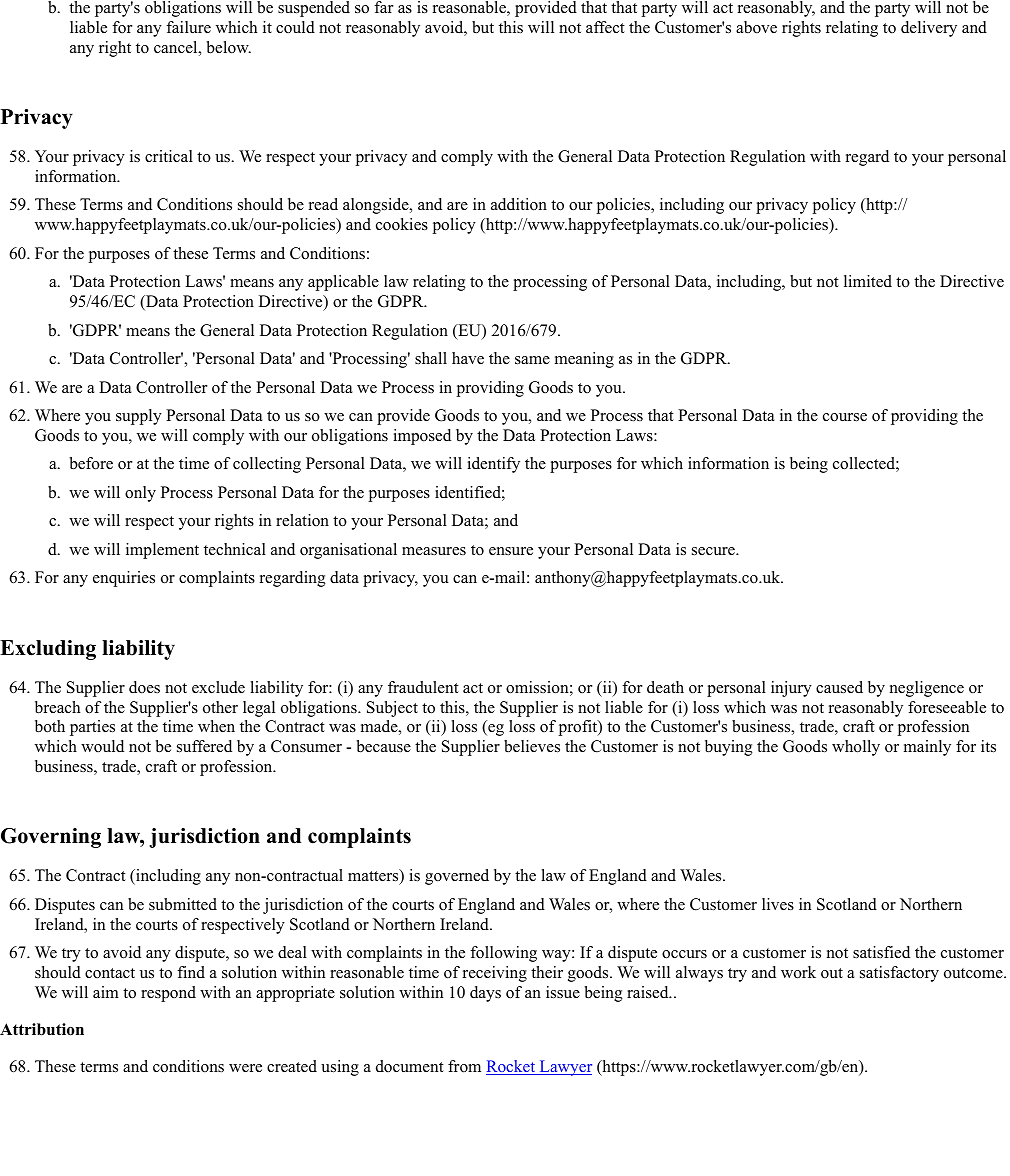 This image has height=1176, width=1010. What do you see at coordinates (899, 974) in the image?
I see `satisfactory` at bounding box center [899, 974].
